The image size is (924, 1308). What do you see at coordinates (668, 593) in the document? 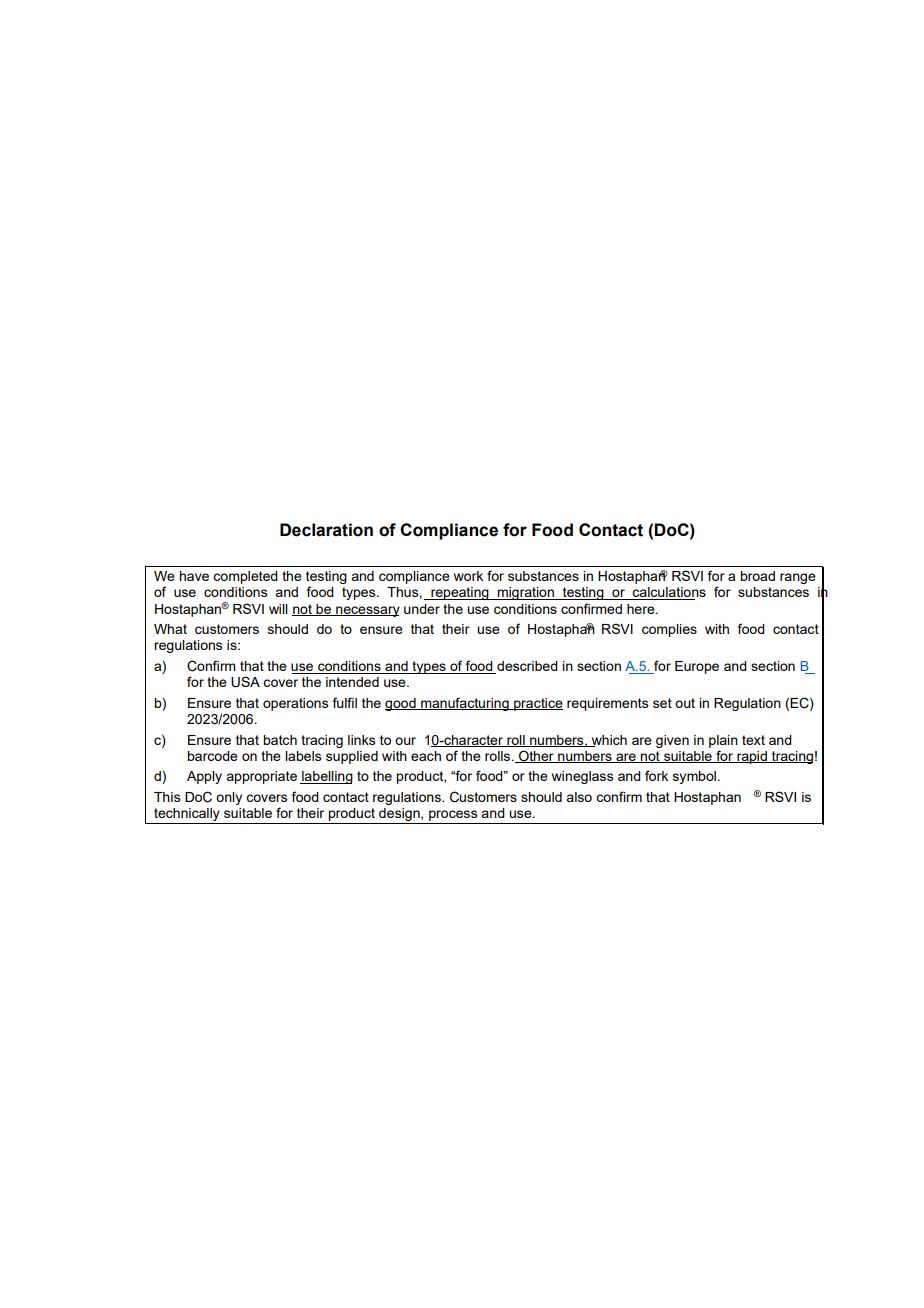
I see `calculations` at bounding box center [668, 593].
